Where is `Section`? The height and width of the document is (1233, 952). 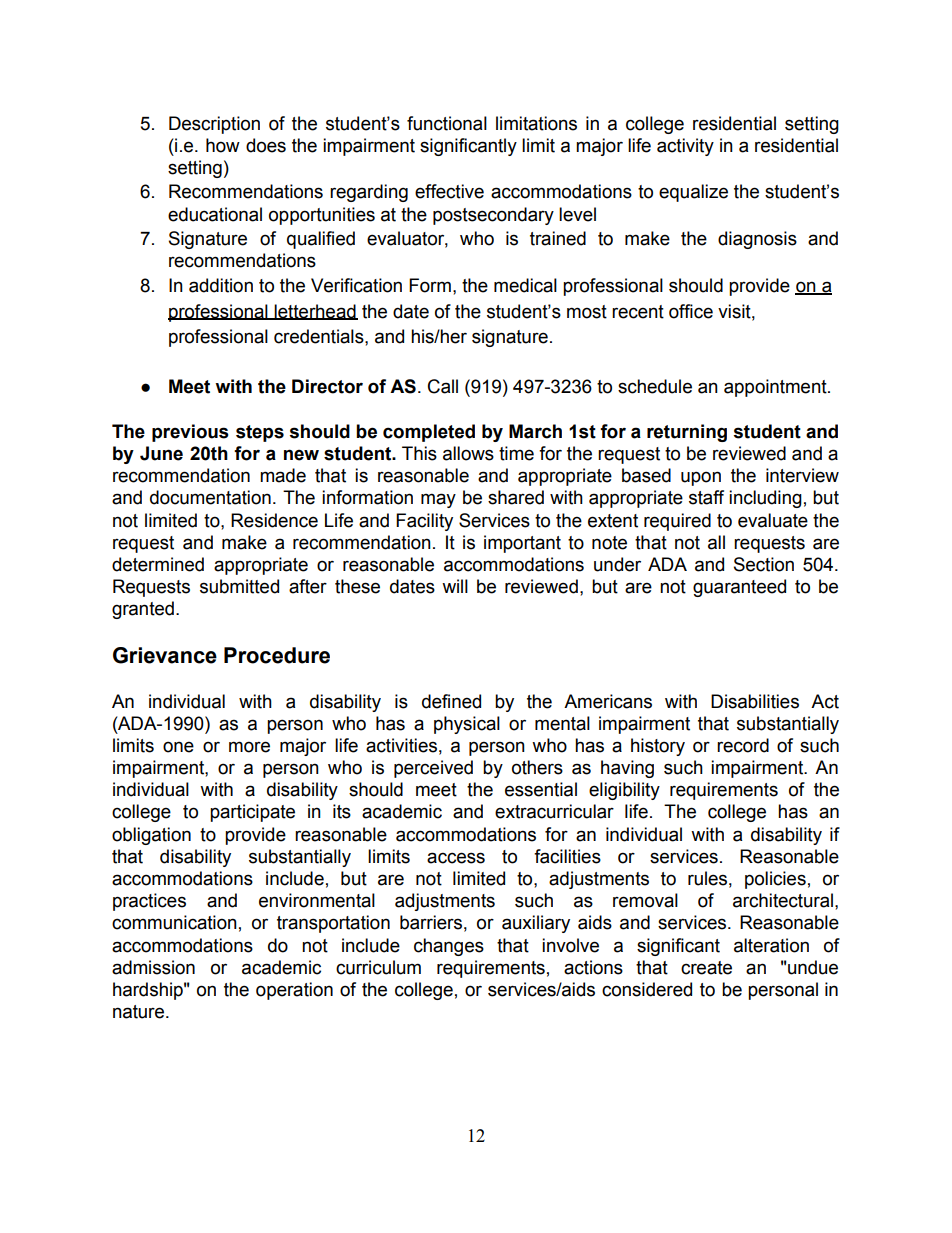
Section is located at coordinates (764, 564).
